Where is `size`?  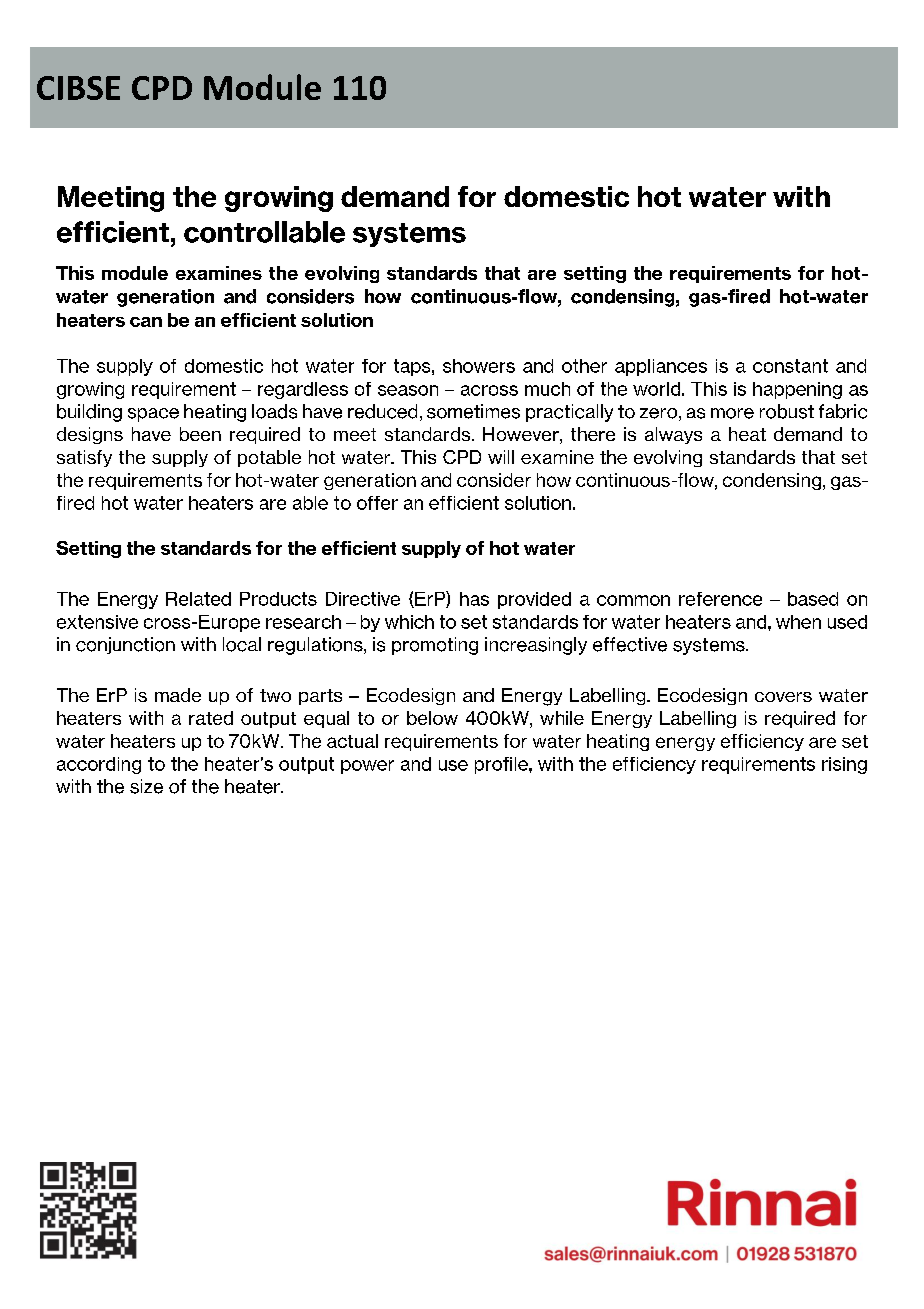 size is located at coordinates (146, 786).
